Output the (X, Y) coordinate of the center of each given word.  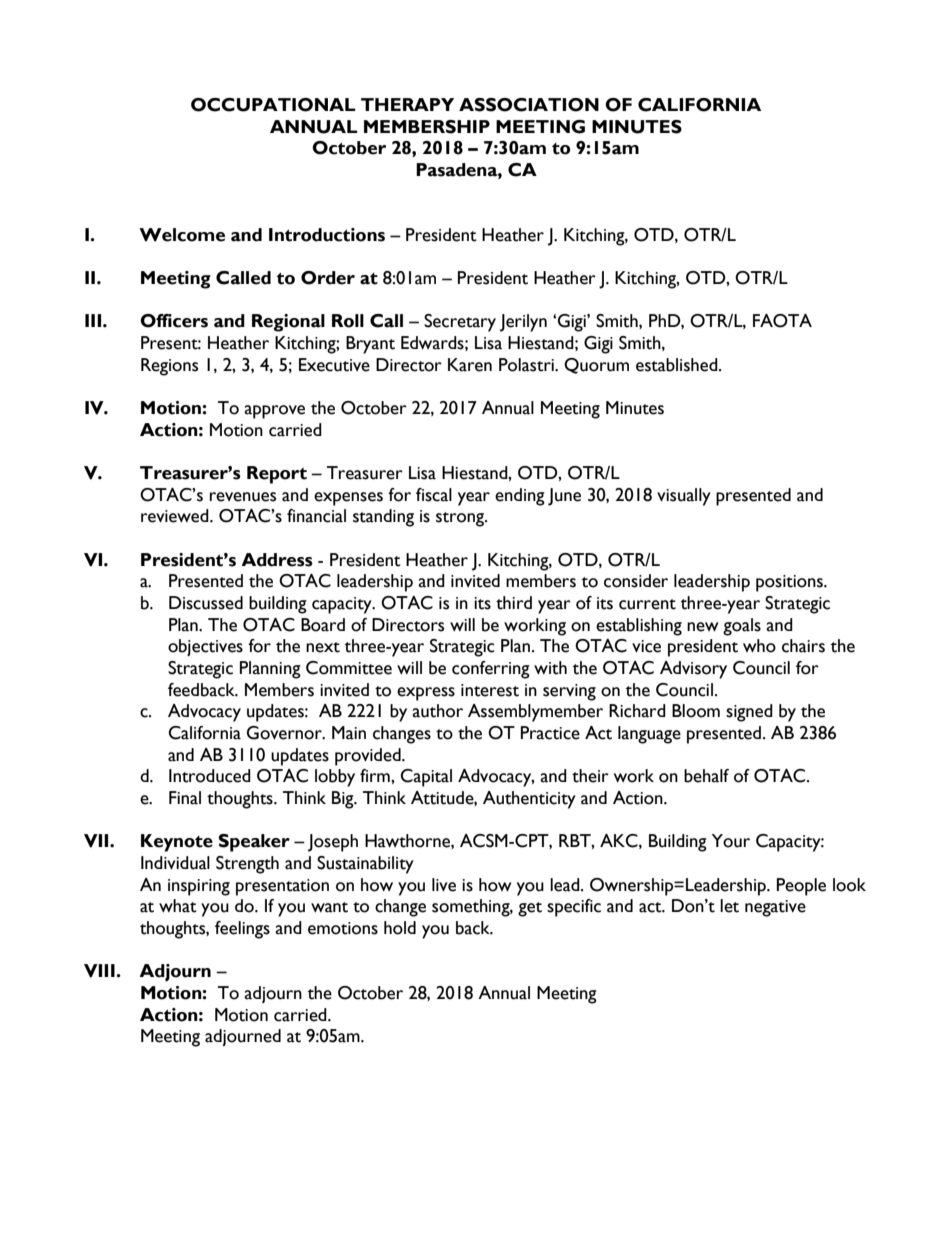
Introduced (210, 776)
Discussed (206, 603)
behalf (706, 776)
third (514, 603)
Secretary (460, 323)
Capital (426, 778)
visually (684, 497)
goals (742, 627)
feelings (242, 930)
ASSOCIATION (529, 105)
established (678, 365)
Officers (174, 321)
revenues (243, 497)
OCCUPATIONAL (273, 105)
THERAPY (407, 104)
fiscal (434, 495)
